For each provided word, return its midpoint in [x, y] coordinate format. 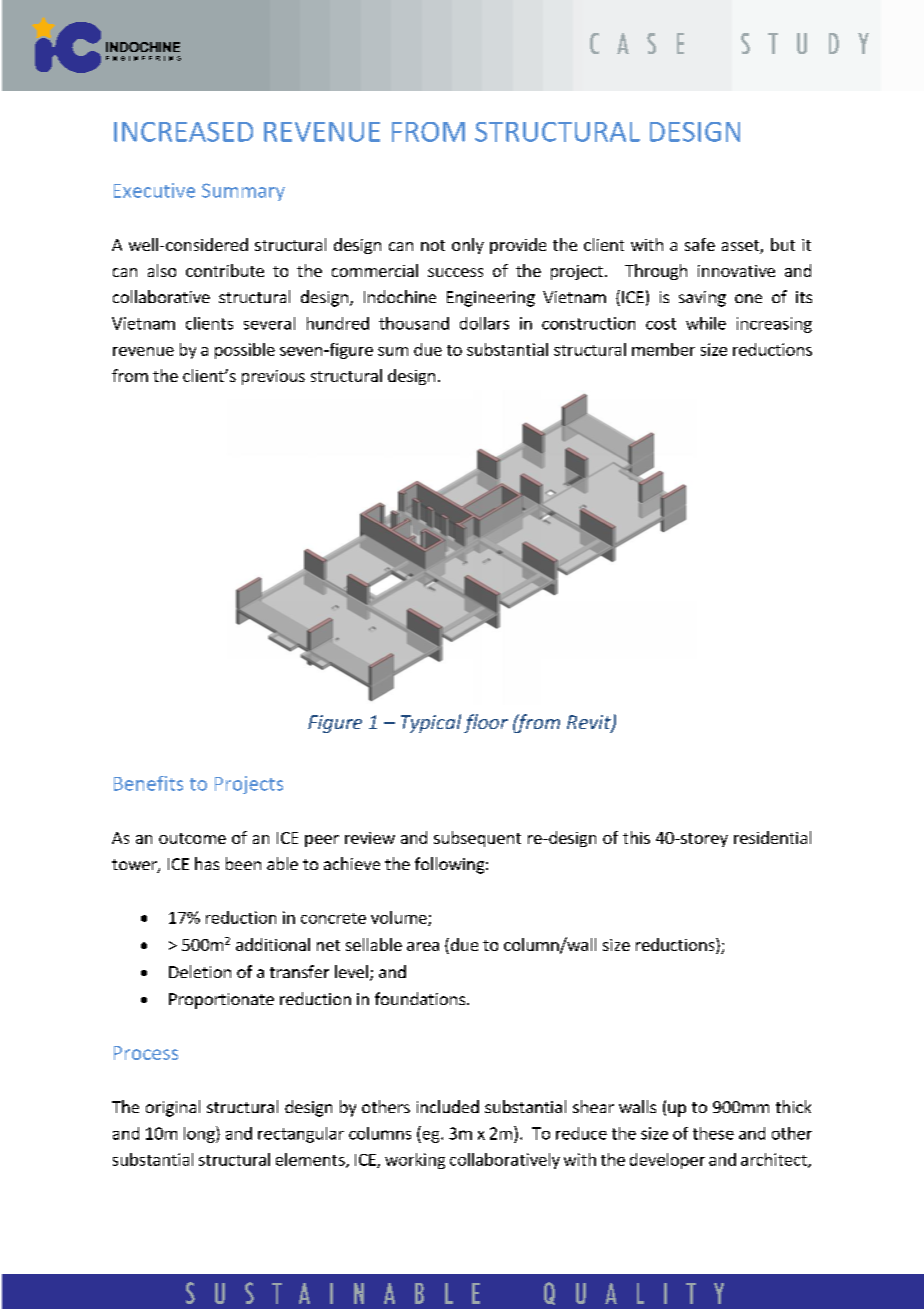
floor [486, 723]
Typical [431, 723]
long [200, 1134]
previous [273, 377]
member [663, 349]
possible [245, 351]
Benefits [148, 783]
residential [772, 837]
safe [700, 244]
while [706, 323]
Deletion [200, 971]
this [636, 837]
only [468, 246]
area [423, 946]
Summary [243, 192]
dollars [484, 323]
